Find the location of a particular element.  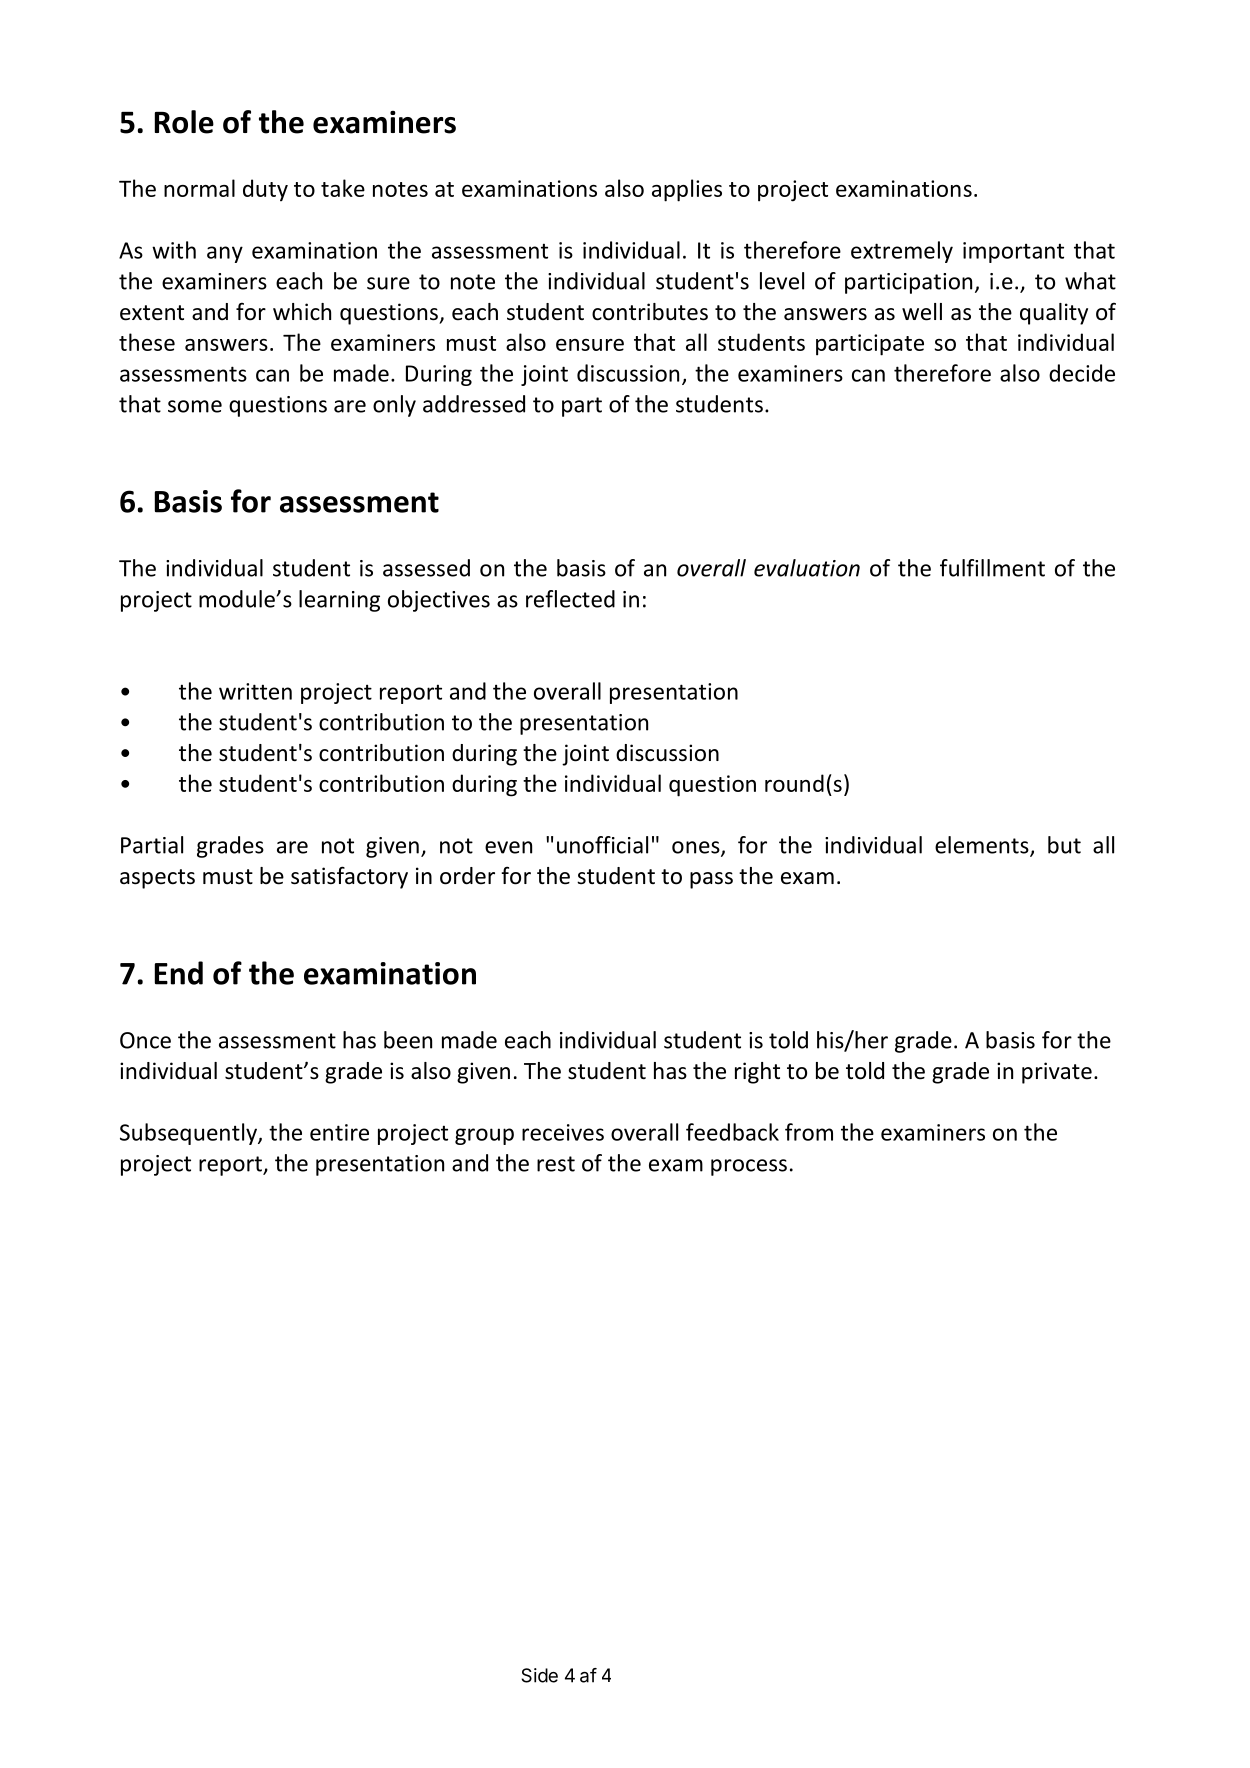

duty is located at coordinates (265, 190).
